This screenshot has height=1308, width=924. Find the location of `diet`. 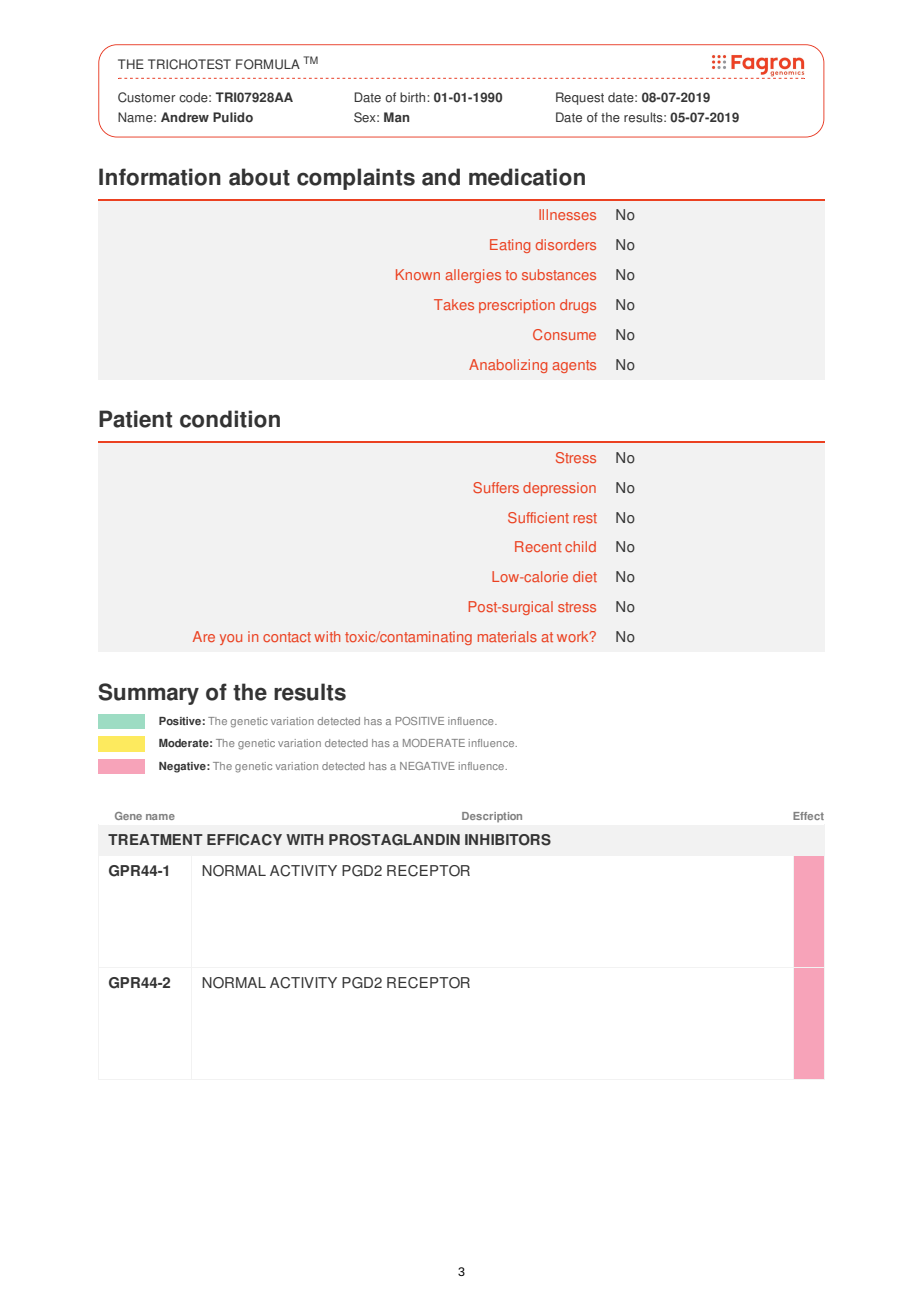

diet is located at coordinates (585, 576).
